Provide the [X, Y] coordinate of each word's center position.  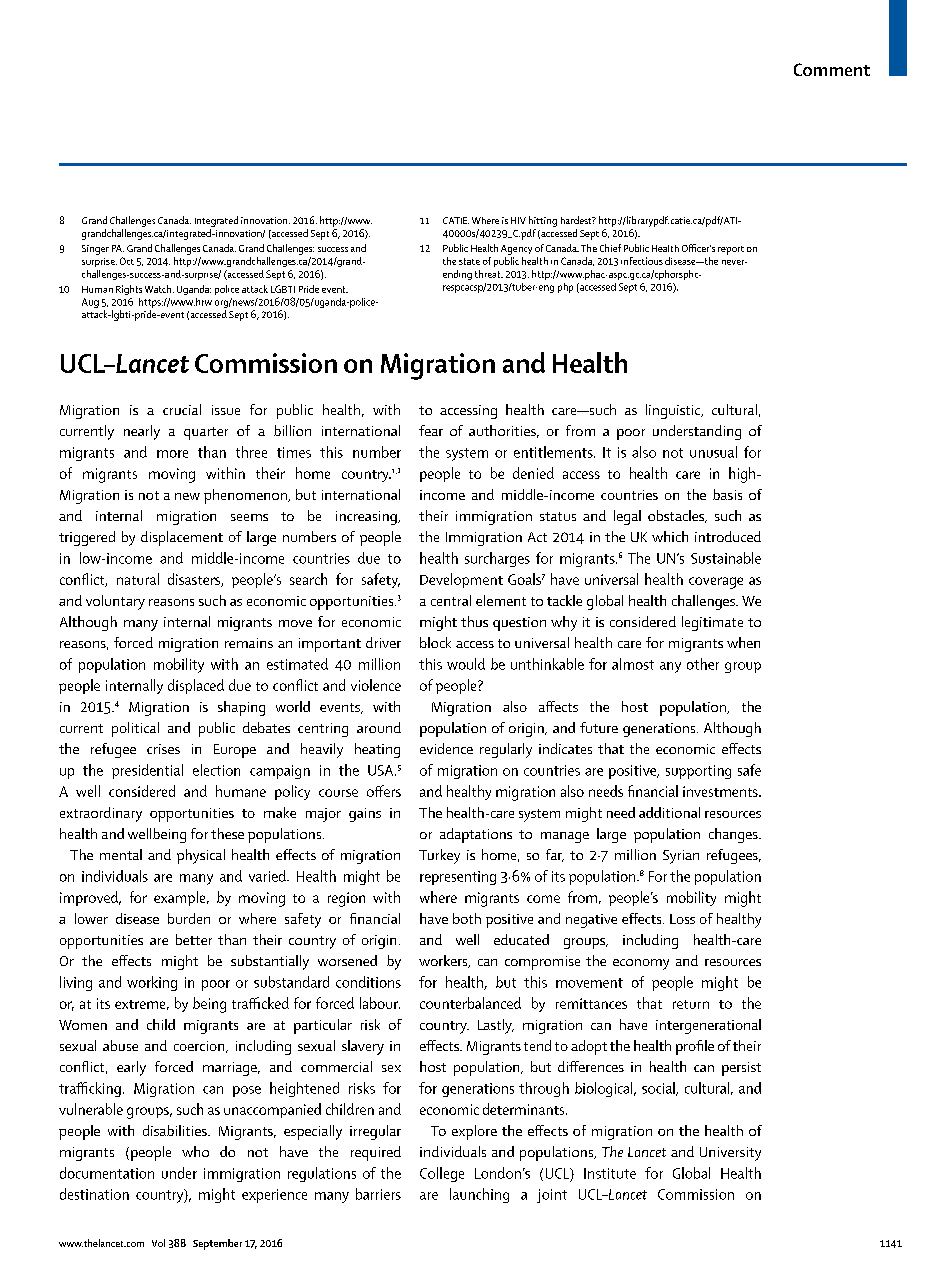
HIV [518, 220]
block [435, 642]
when [743, 642]
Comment [832, 69]
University [730, 1154]
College [442, 1174]
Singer [95, 250]
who [195, 1151]
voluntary [115, 602]
